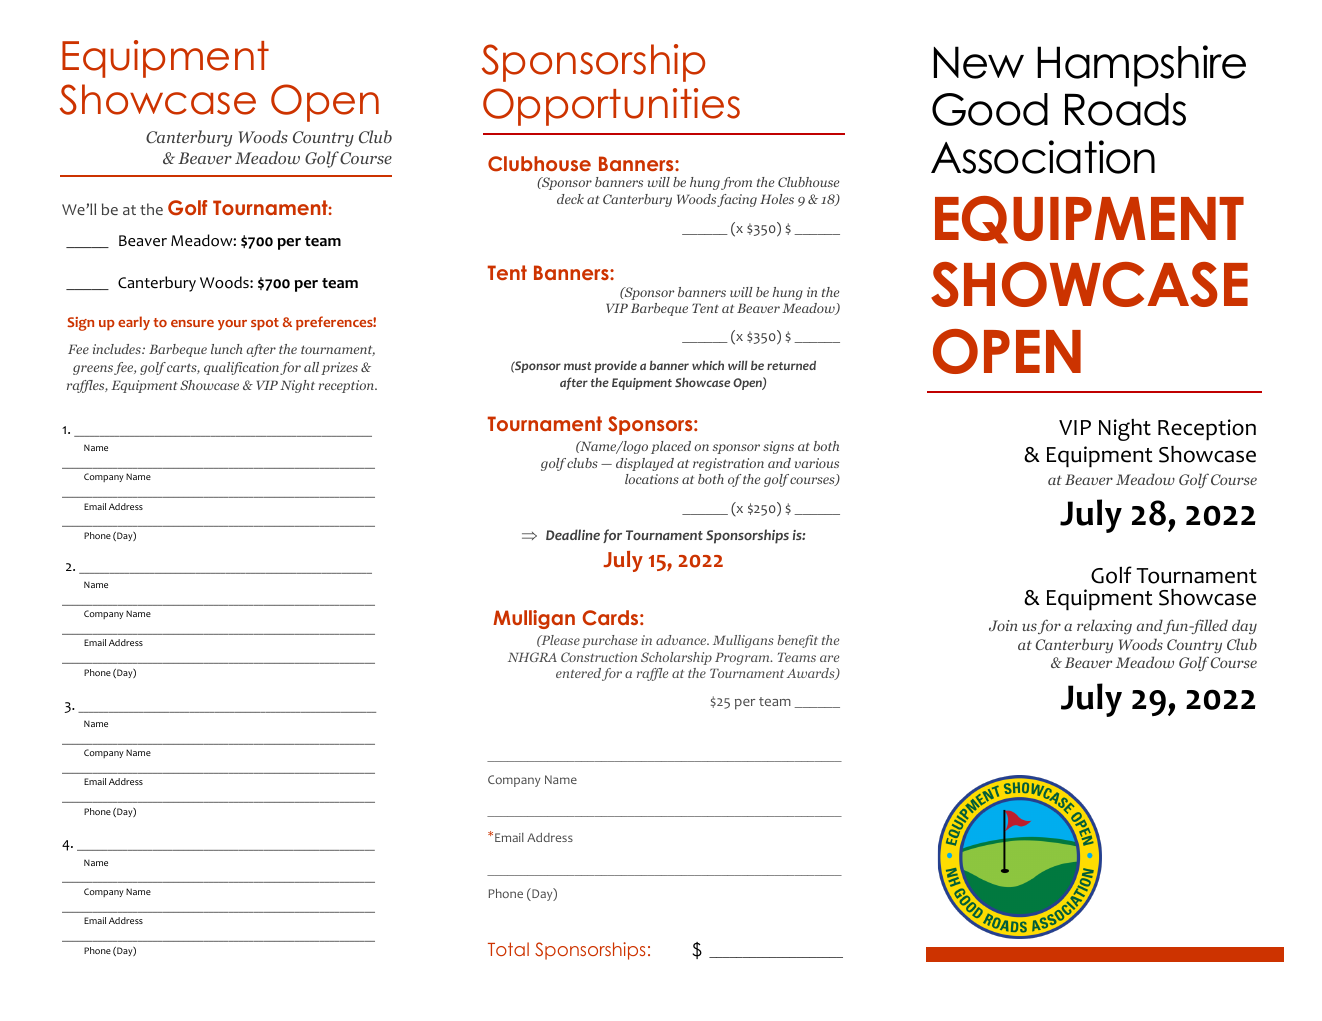 This image has width=1322, height=1021. Describe the element at coordinates (241, 368) in the image. I see `qualification` at that location.
